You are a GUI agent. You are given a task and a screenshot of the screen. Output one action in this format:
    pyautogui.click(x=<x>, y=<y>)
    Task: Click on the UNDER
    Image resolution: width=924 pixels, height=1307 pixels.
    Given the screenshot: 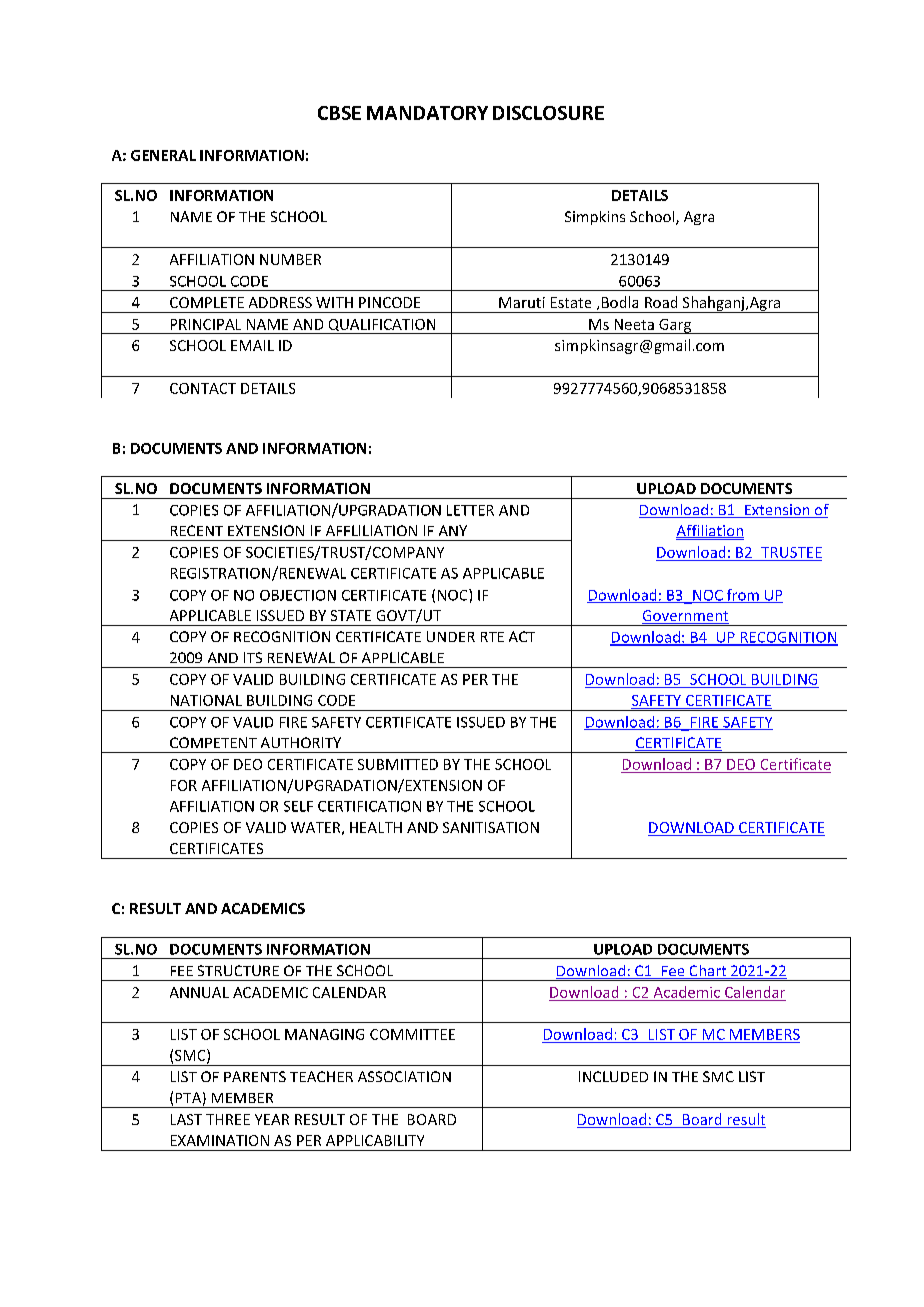 What is the action you would take?
    pyautogui.click(x=451, y=636)
